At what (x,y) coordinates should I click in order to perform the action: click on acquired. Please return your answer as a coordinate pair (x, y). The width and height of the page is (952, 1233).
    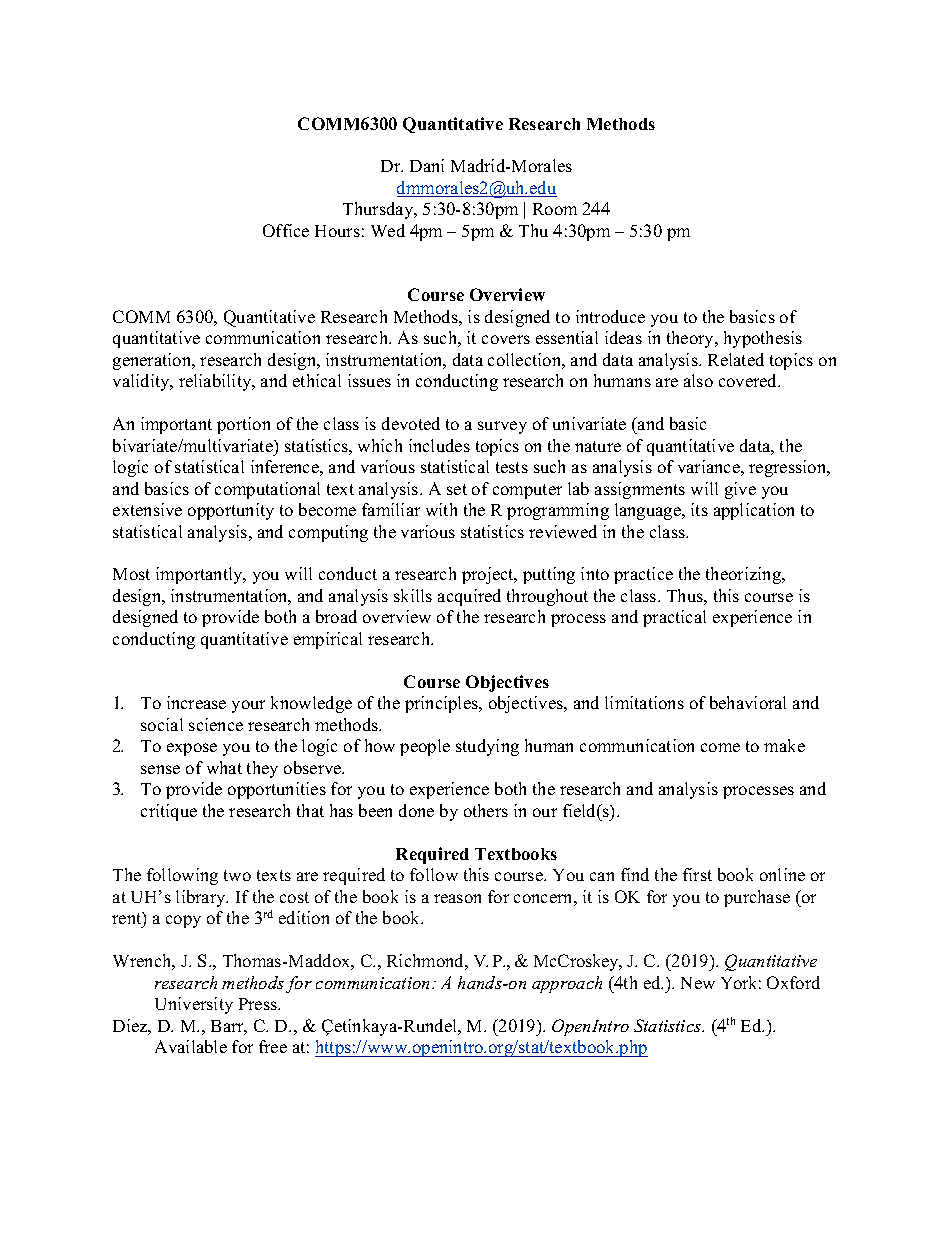
    Looking at the image, I should click on (469, 597).
